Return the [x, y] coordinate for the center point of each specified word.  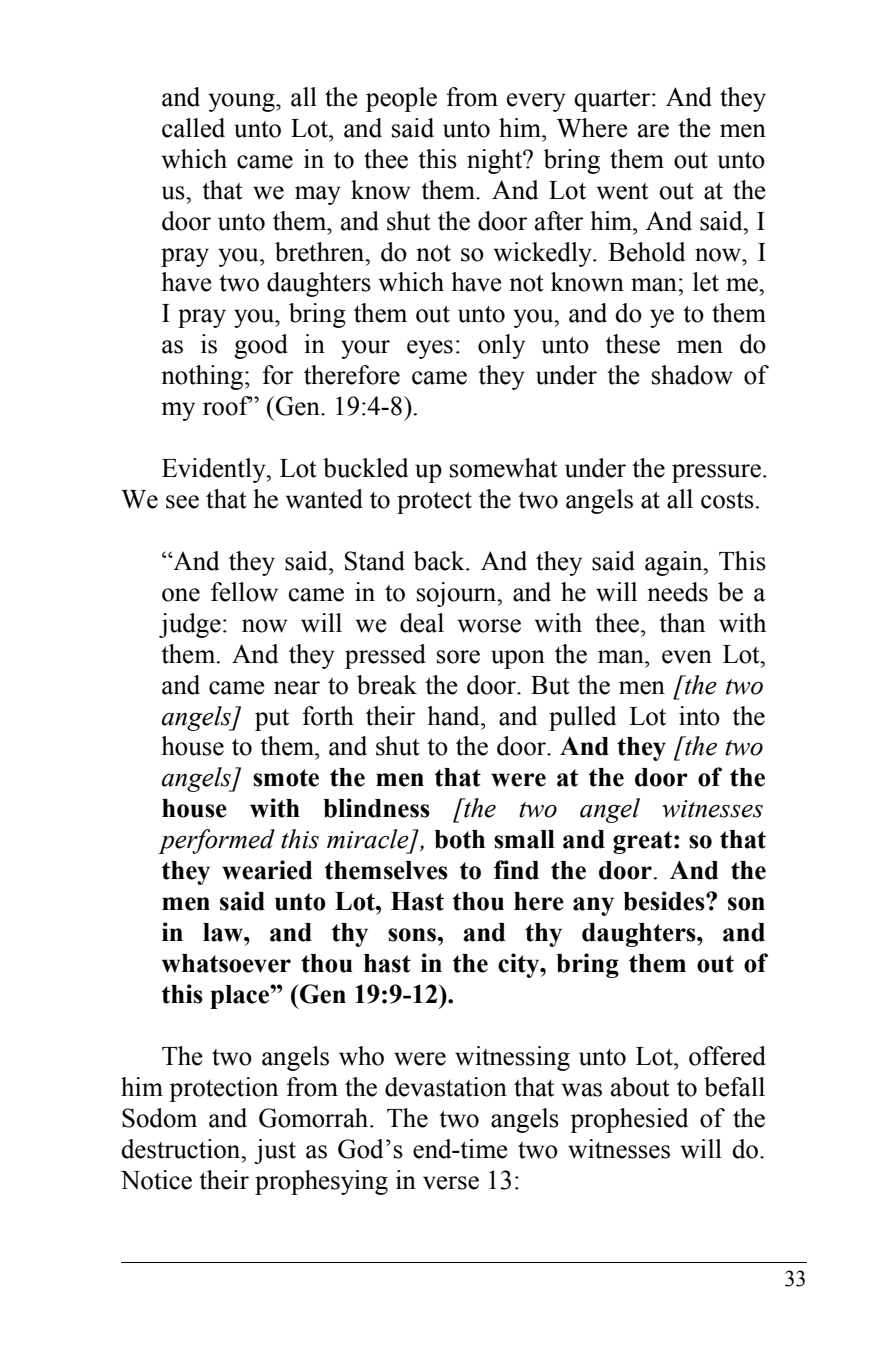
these [632, 344]
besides [665, 901]
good [261, 346]
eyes [430, 349]
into [699, 716]
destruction [182, 1149]
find [516, 870]
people [401, 99]
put [272, 720]
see [182, 502]
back [440, 561]
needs [677, 592]
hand [454, 716]
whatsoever [226, 963]
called [193, 128]
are [653, 131]
